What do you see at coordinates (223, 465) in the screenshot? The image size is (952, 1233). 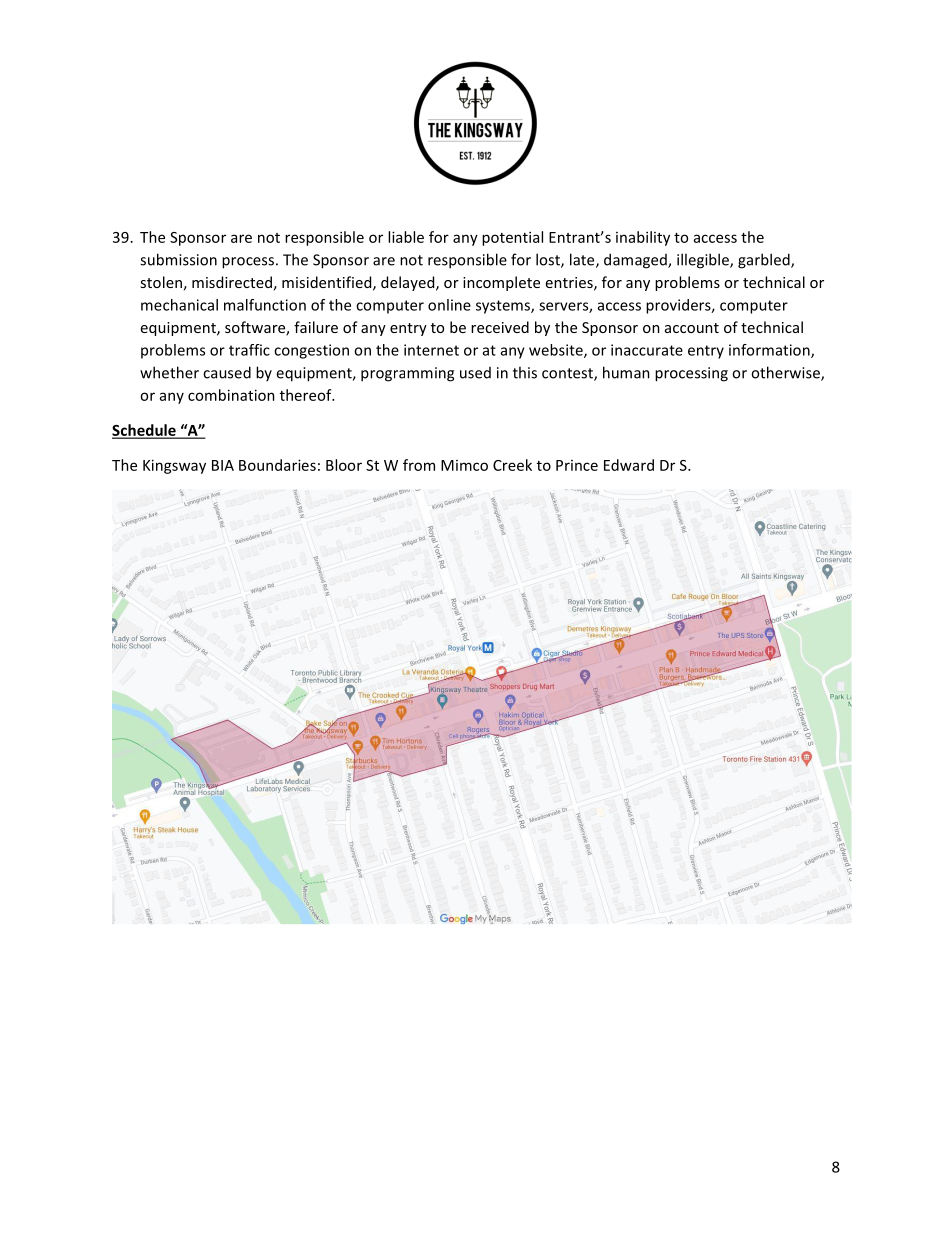 I see `BIA` at bounding box center [223, 465].
